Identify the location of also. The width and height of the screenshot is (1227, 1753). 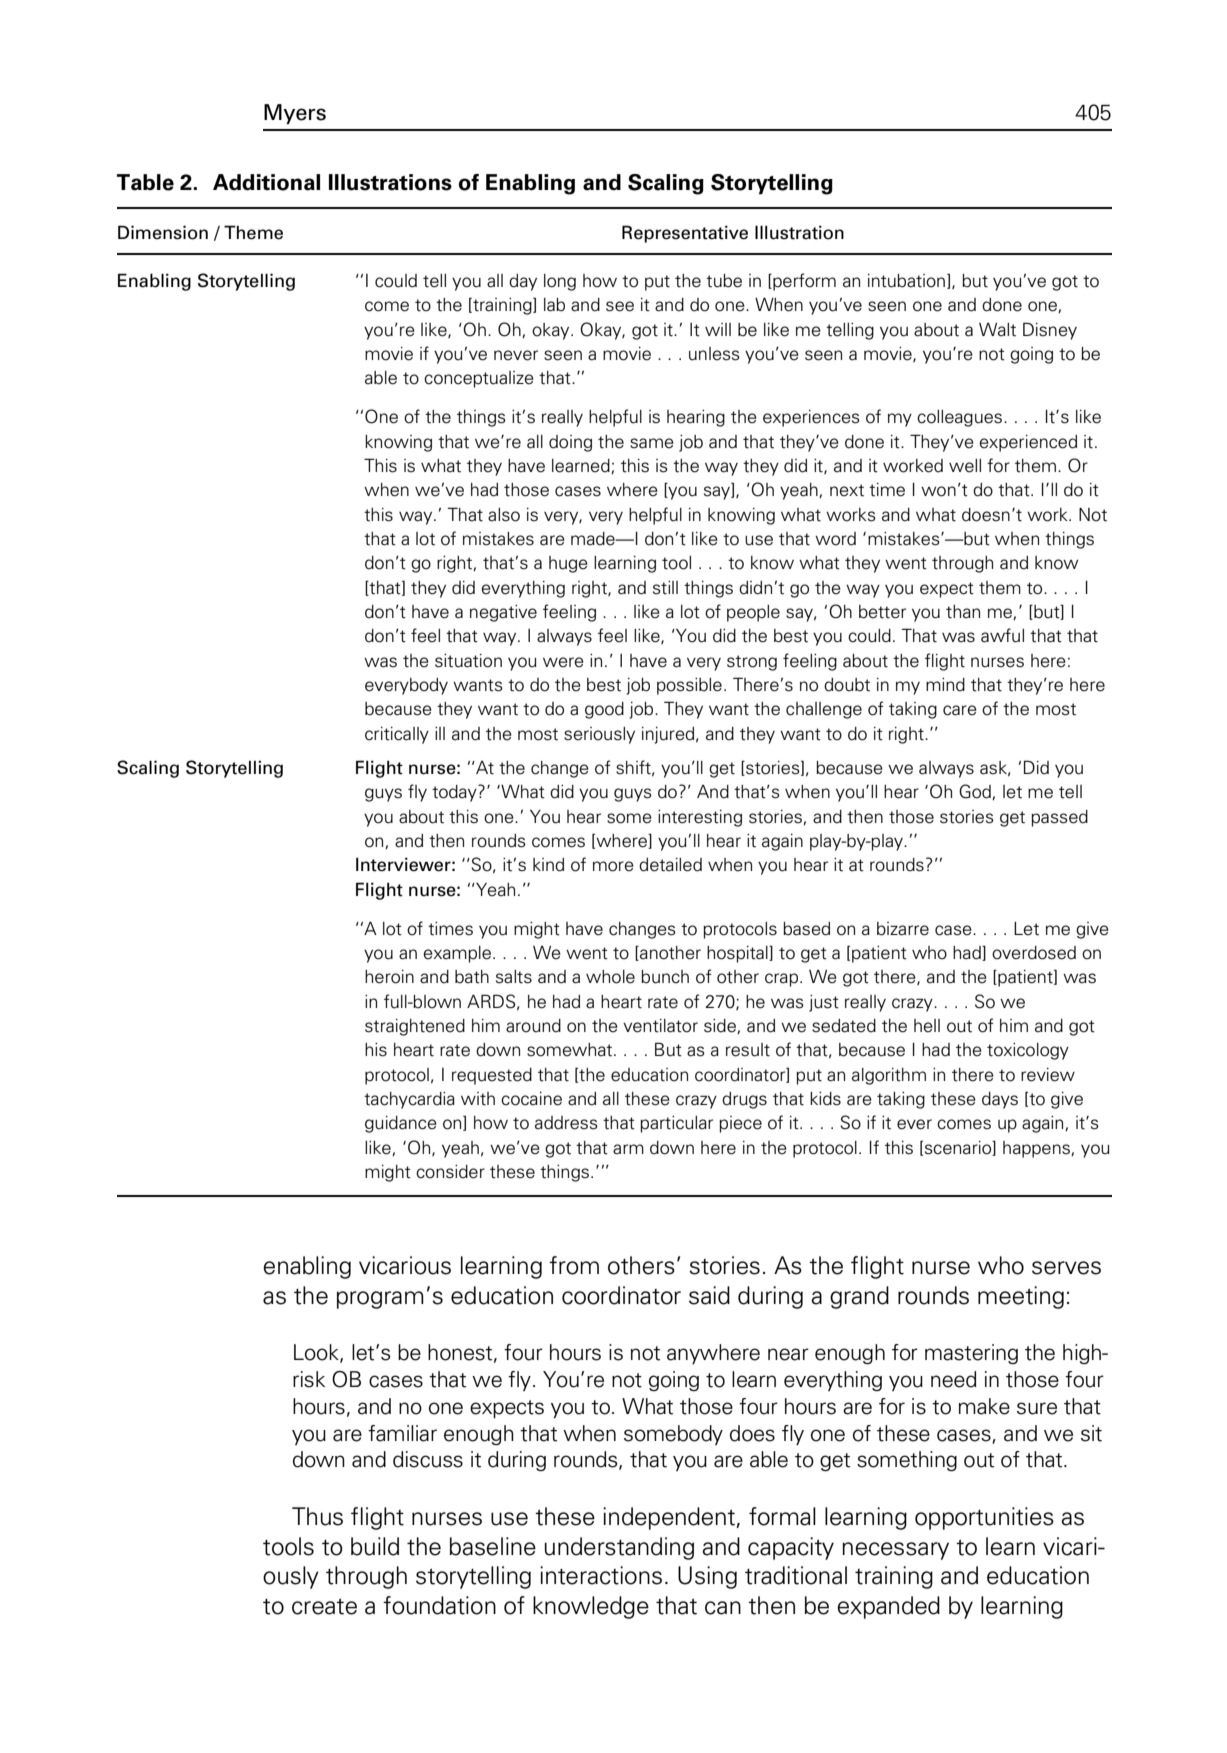
(504, 515).
